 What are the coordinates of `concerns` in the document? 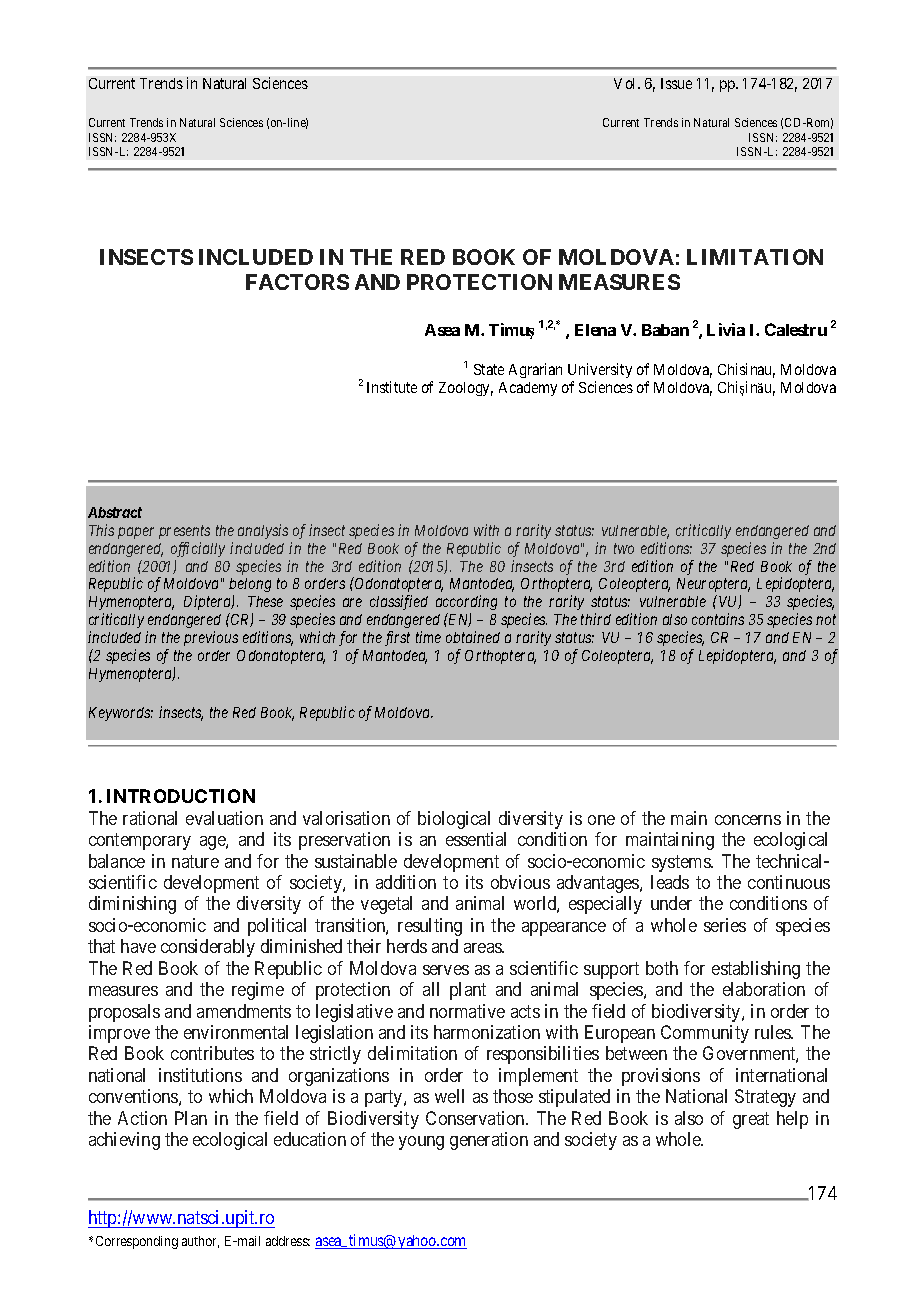 It's located at (748, 820).
